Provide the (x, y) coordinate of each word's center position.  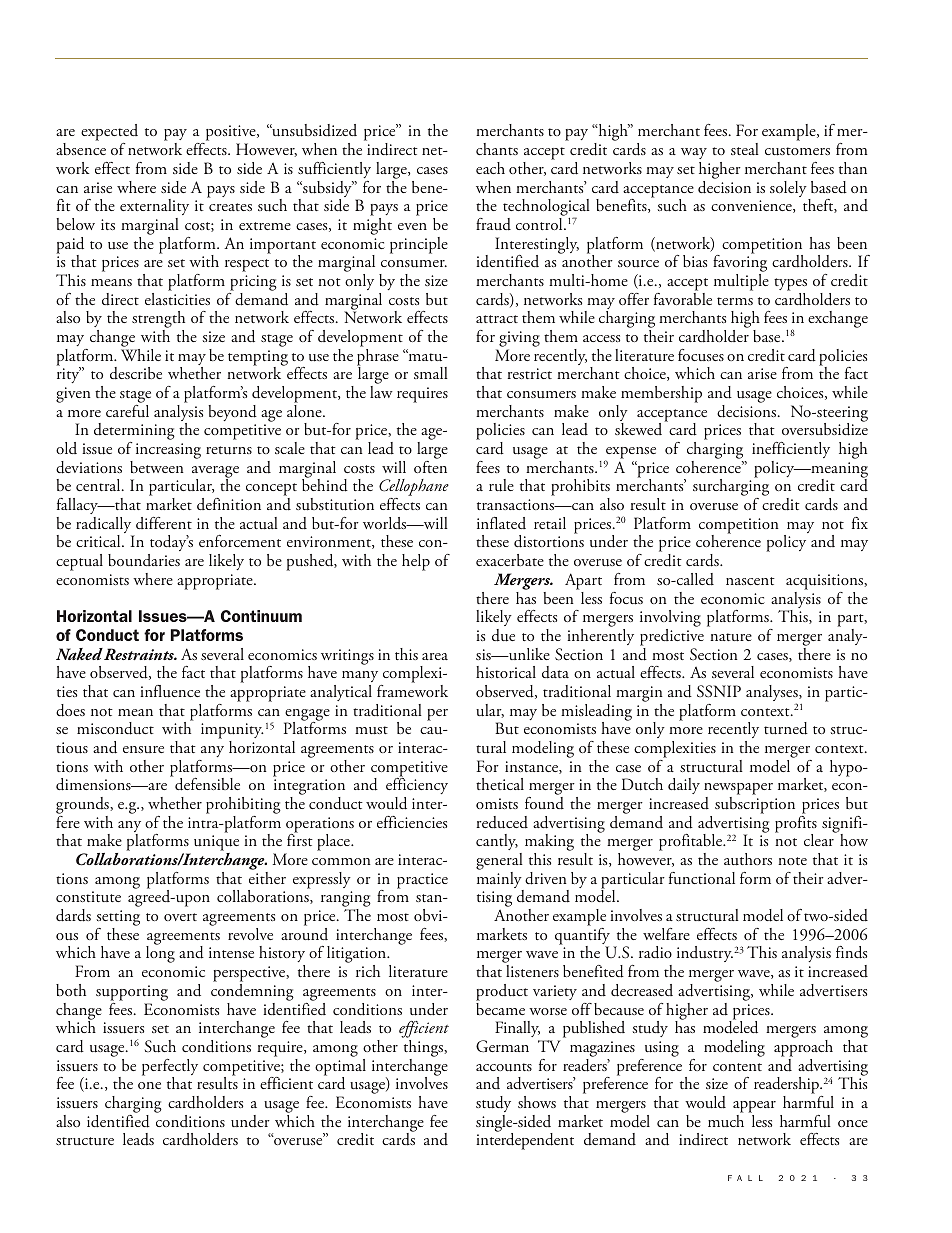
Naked (79, 654)
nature (731, 637)
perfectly (170, 1068)
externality (154, 207)
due (503, 635)
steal (745, 149)
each (490, 168)
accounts (504, 1067)
